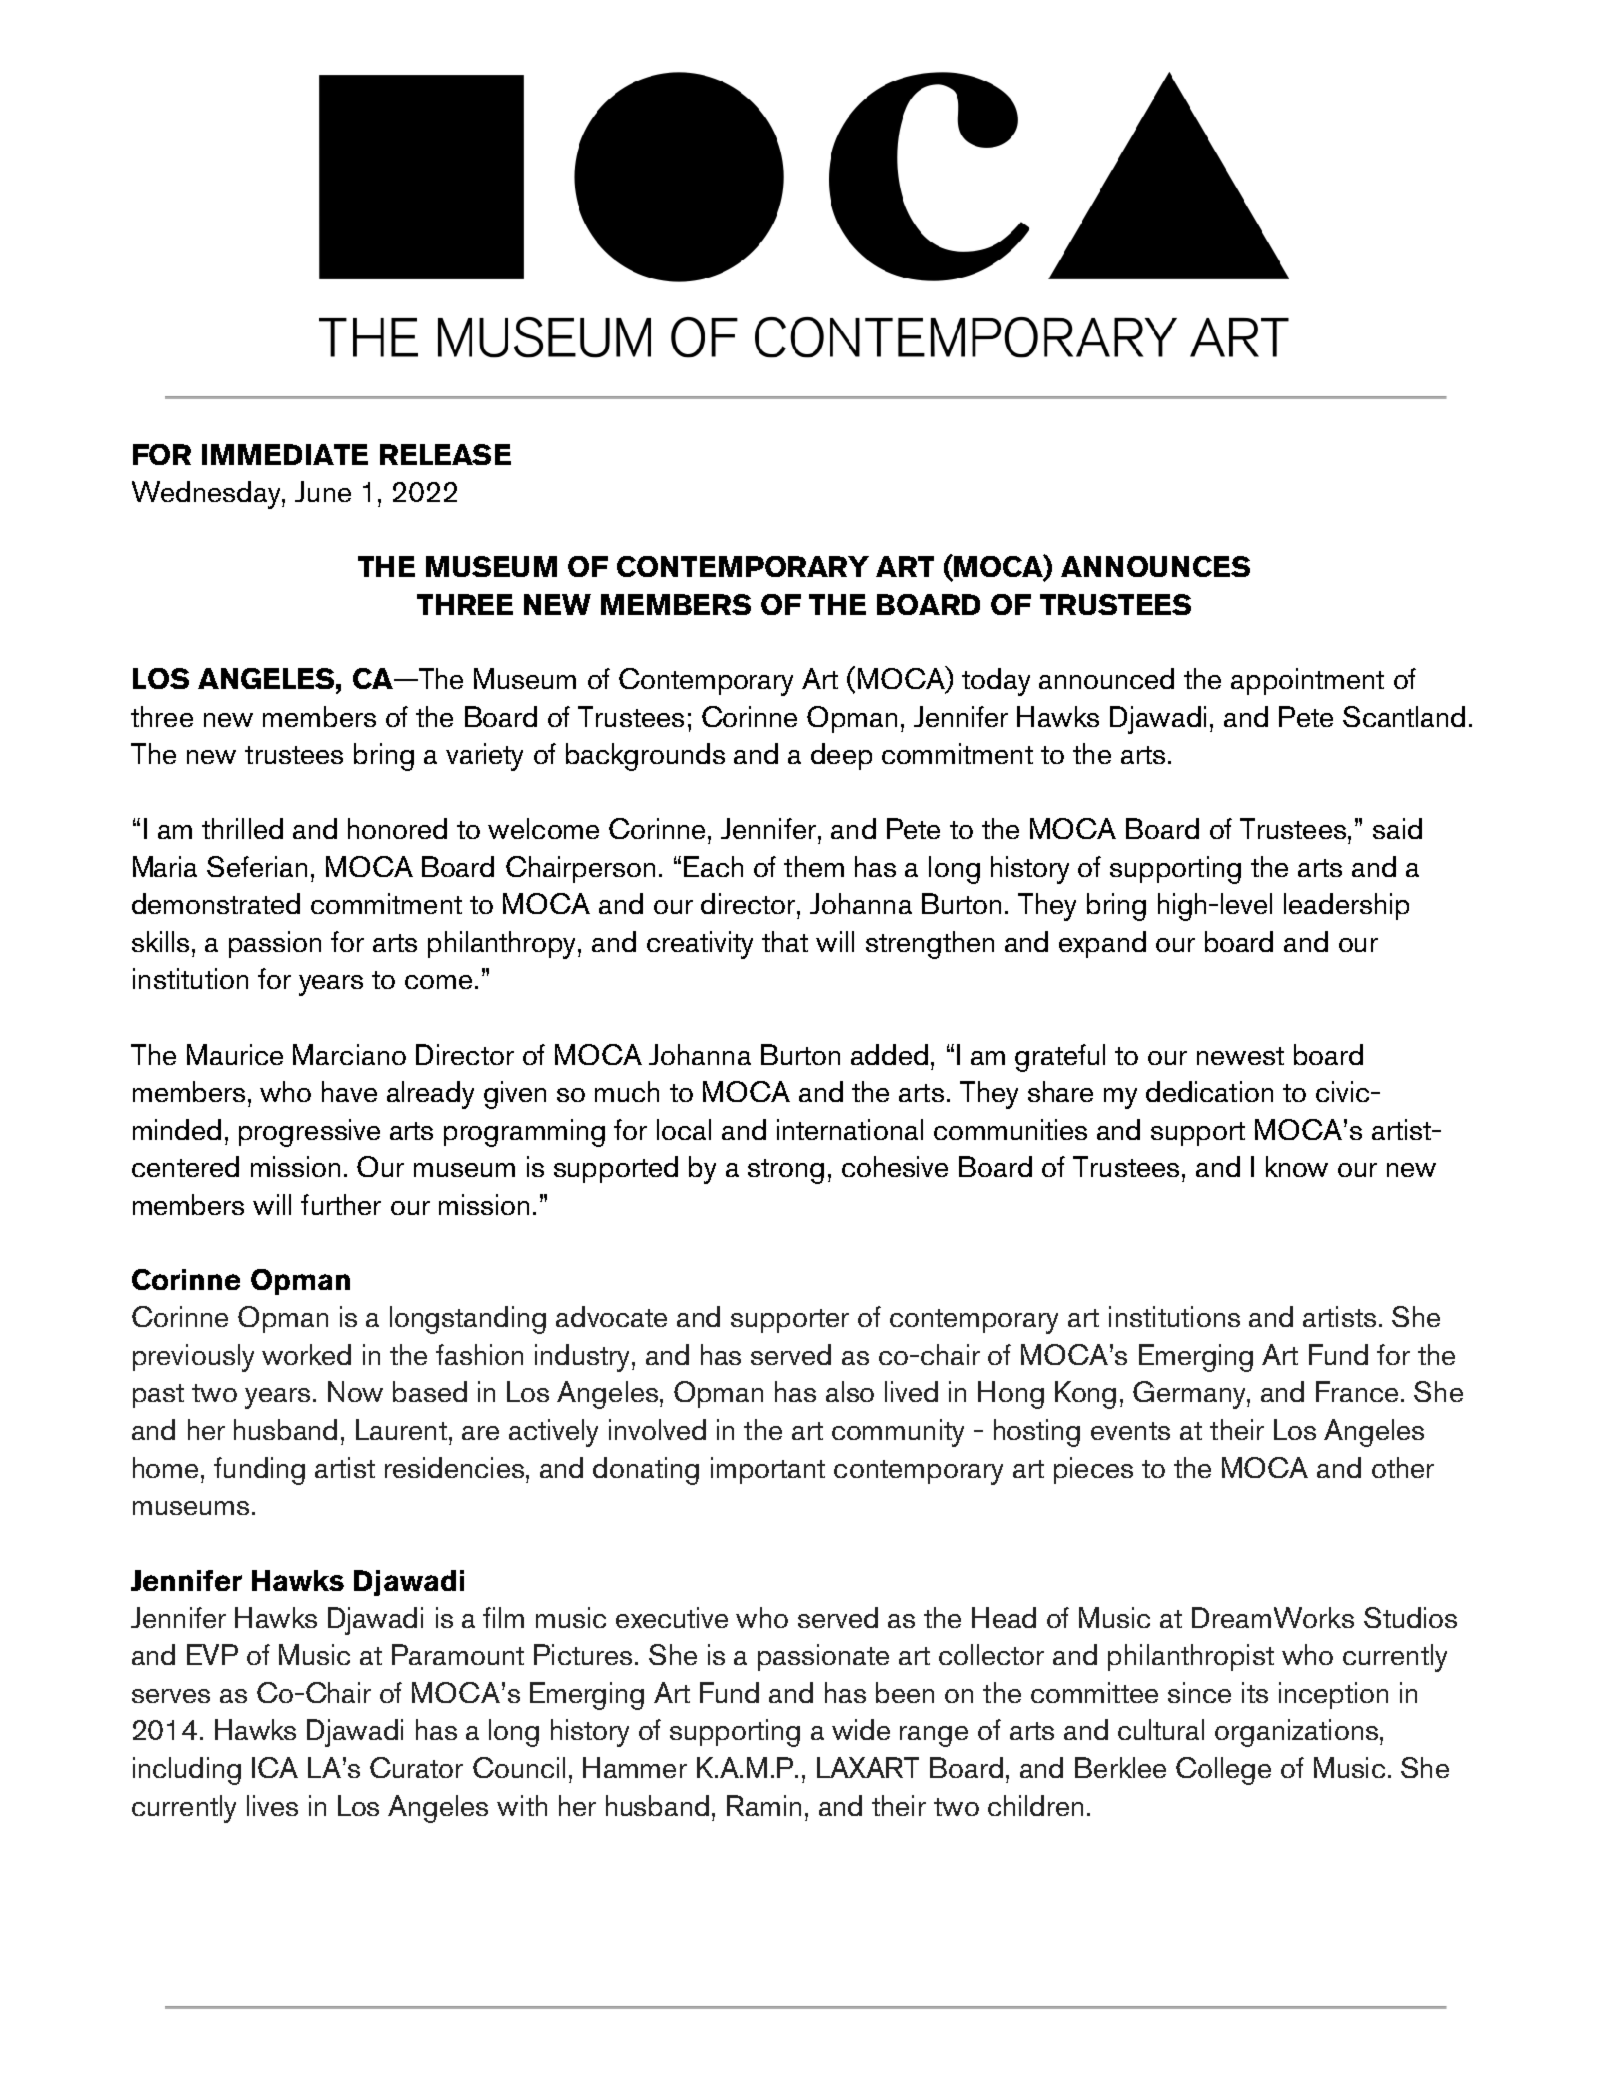  What do you see at coordinates (785, 941) in the document?
I see `that` at bounding box center [785, 941].
